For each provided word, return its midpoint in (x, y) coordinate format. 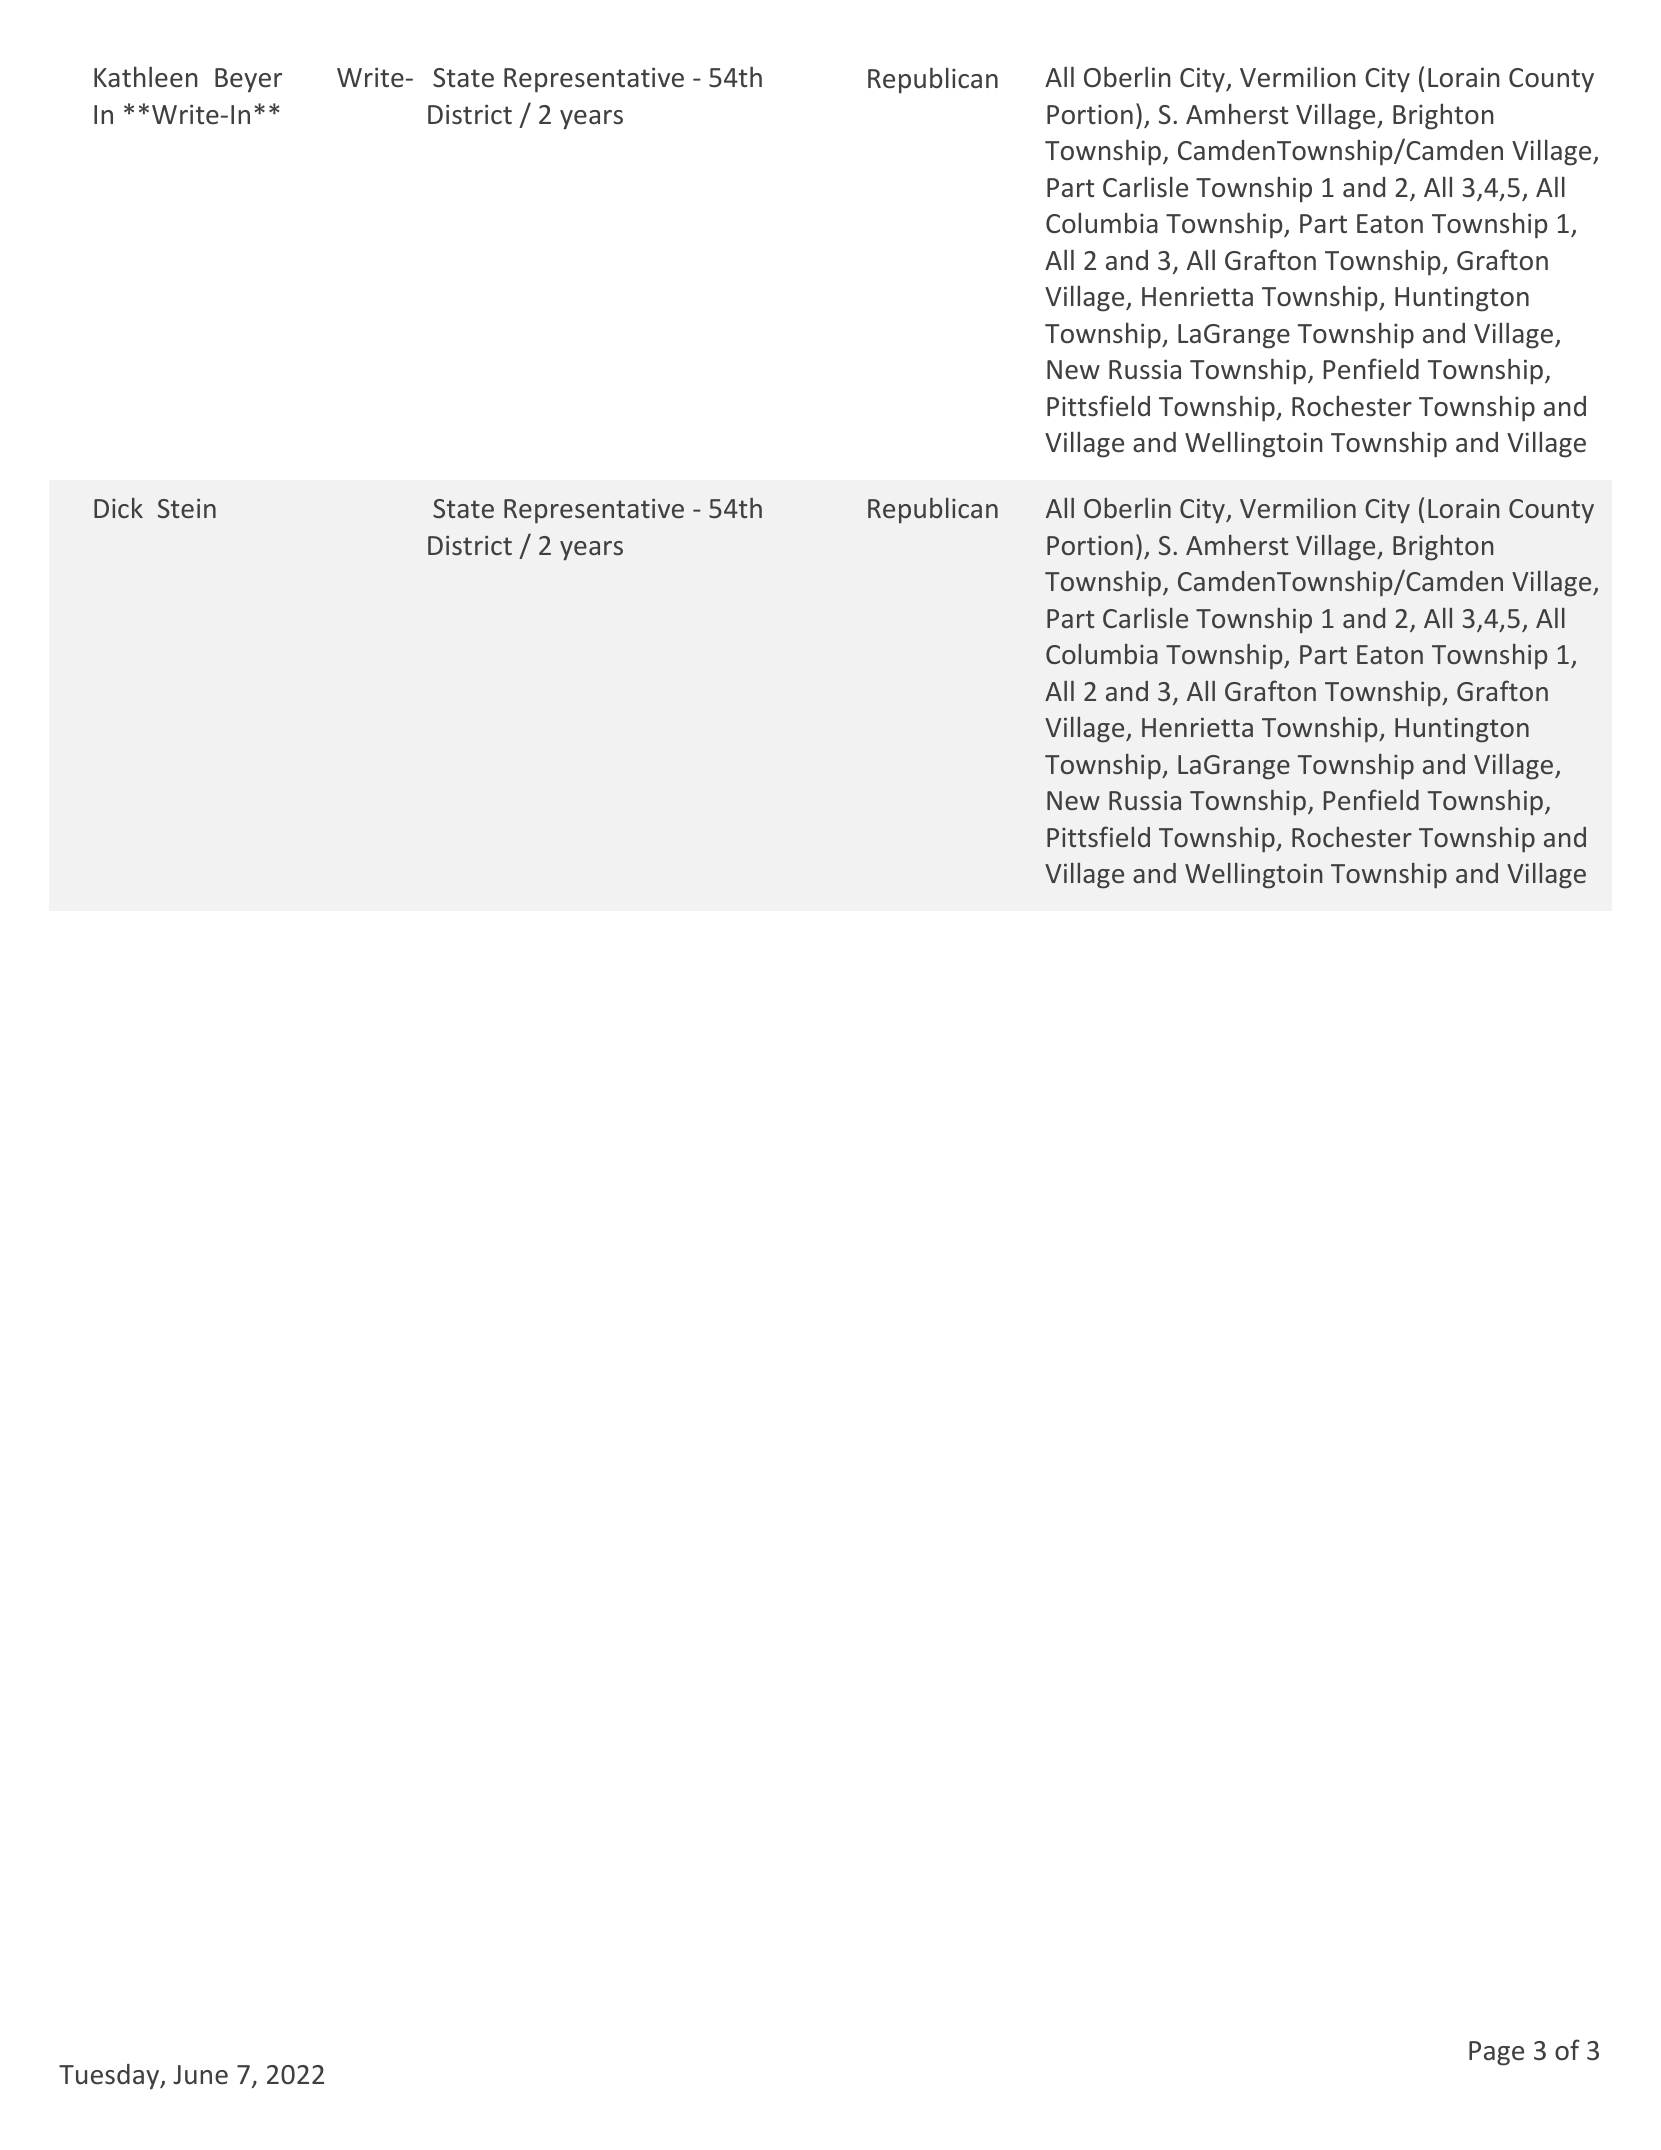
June (200, 2074)
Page (1496, 2053)
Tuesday (110, 2077)
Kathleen (146, 76)
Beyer (248, 80)
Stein (187, 508)
